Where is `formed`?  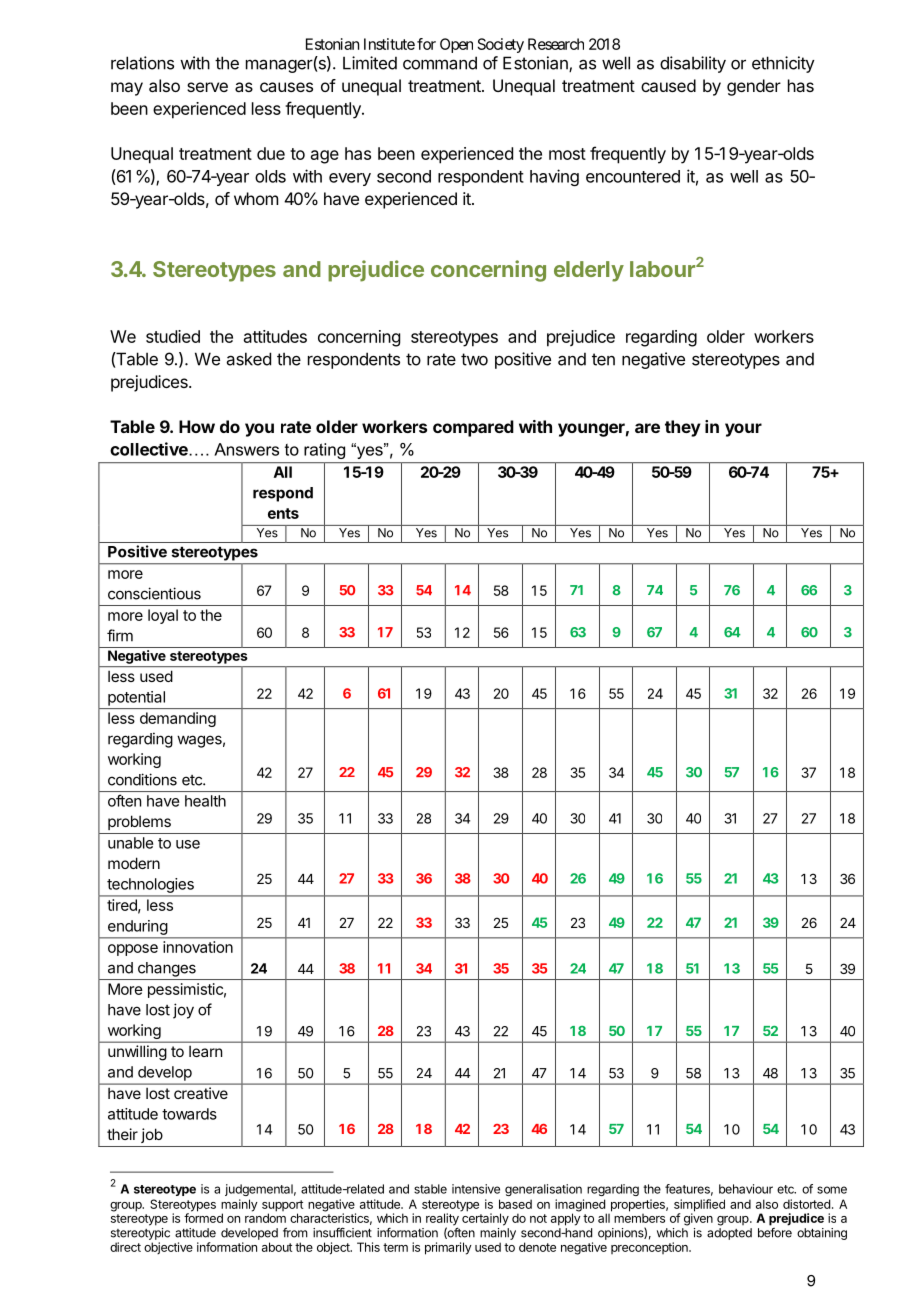
formed is located at coordinates (203, 1217).
